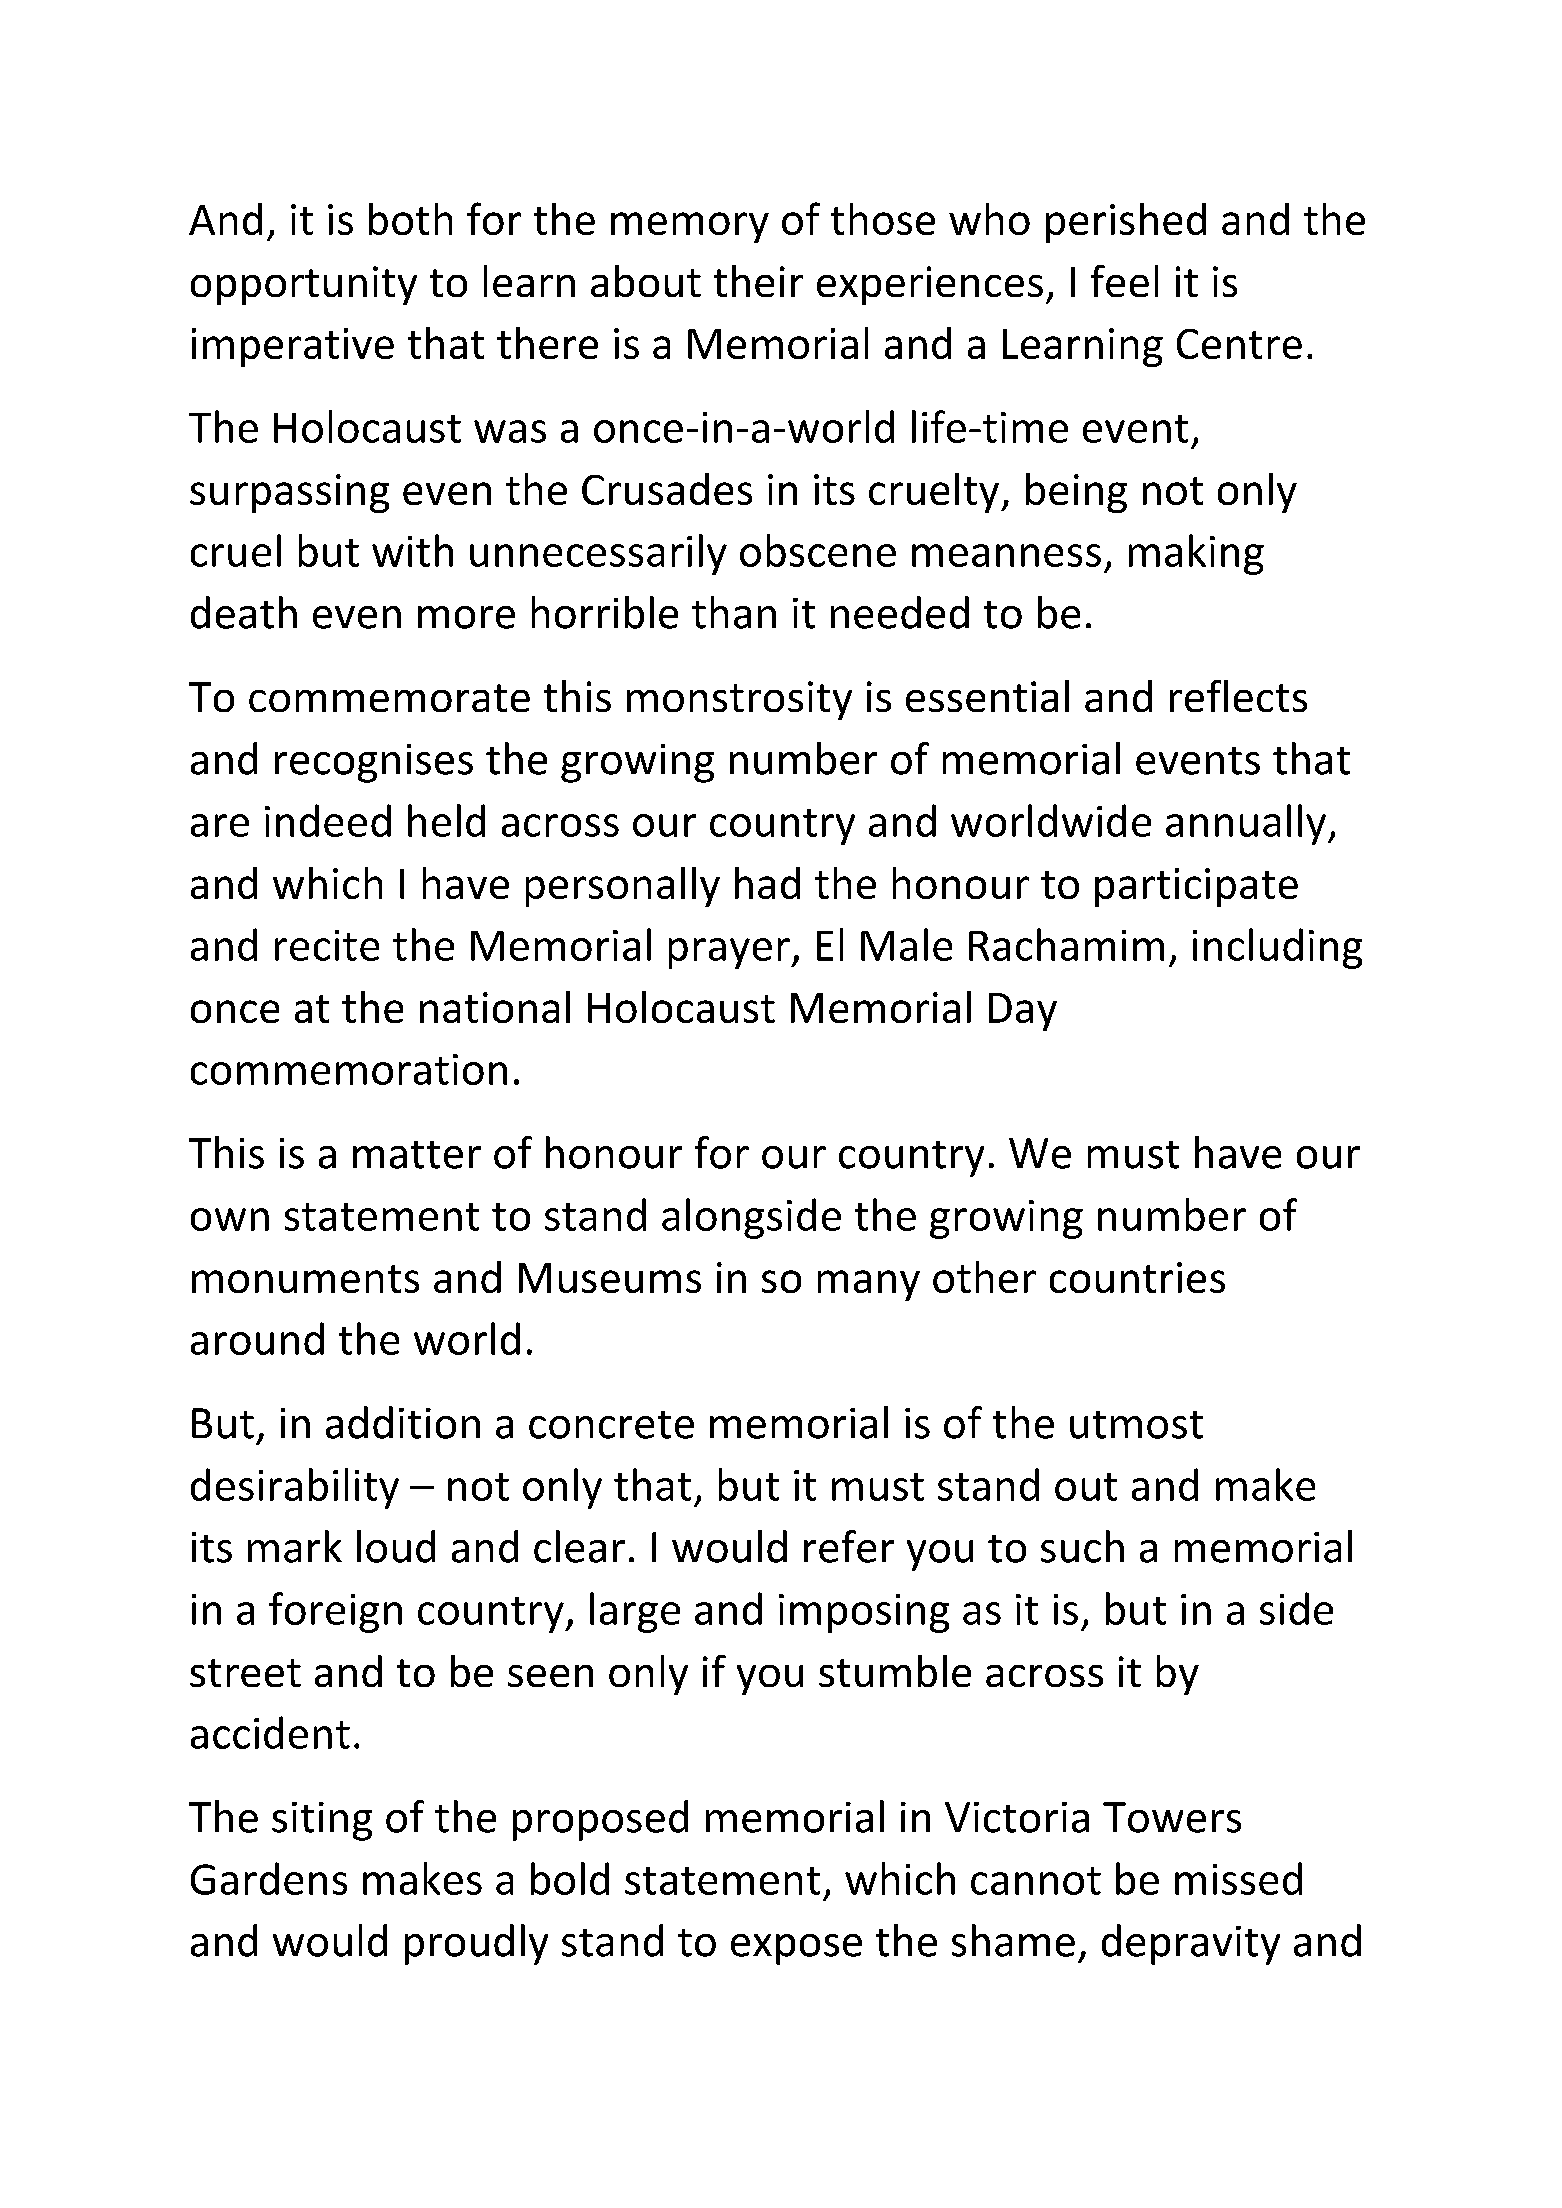 The image size is (1562, 2208). Describe the element at coordinates (335, 1612) in the document. I see `foreign` at that location.
